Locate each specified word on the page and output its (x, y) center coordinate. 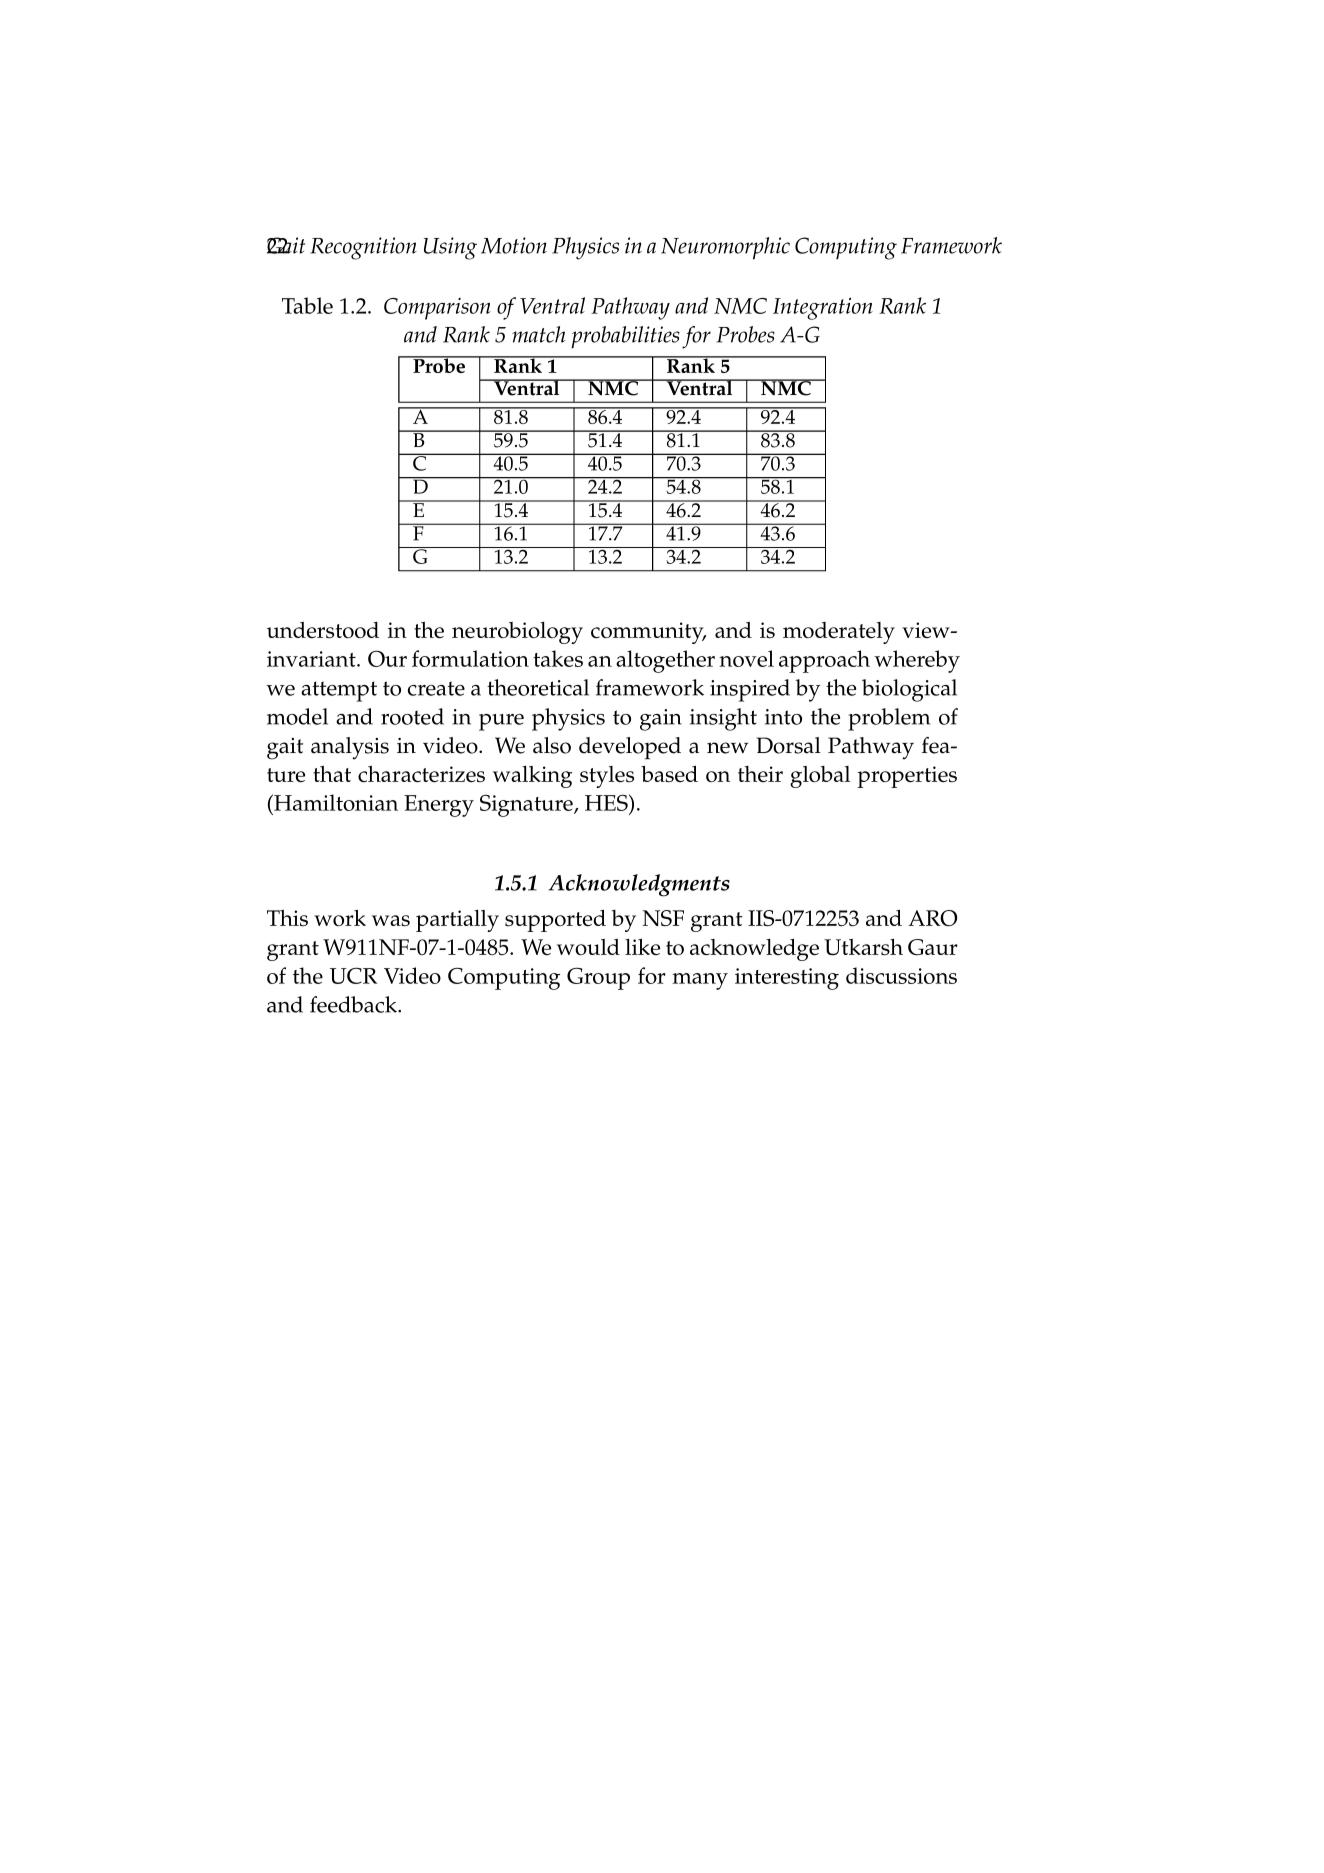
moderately (839, 633)
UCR (353, 975)
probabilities (625, 337)
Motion (514, 245)
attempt (339, 691)
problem (889, 719)
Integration (823, 309)
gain (661, 720)
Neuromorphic (725, 248)
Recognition (363, 248)
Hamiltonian (335, 804)
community (648, 633)
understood (323, 630)
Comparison (437, 309)
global (820, 777)
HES (607, 804)
